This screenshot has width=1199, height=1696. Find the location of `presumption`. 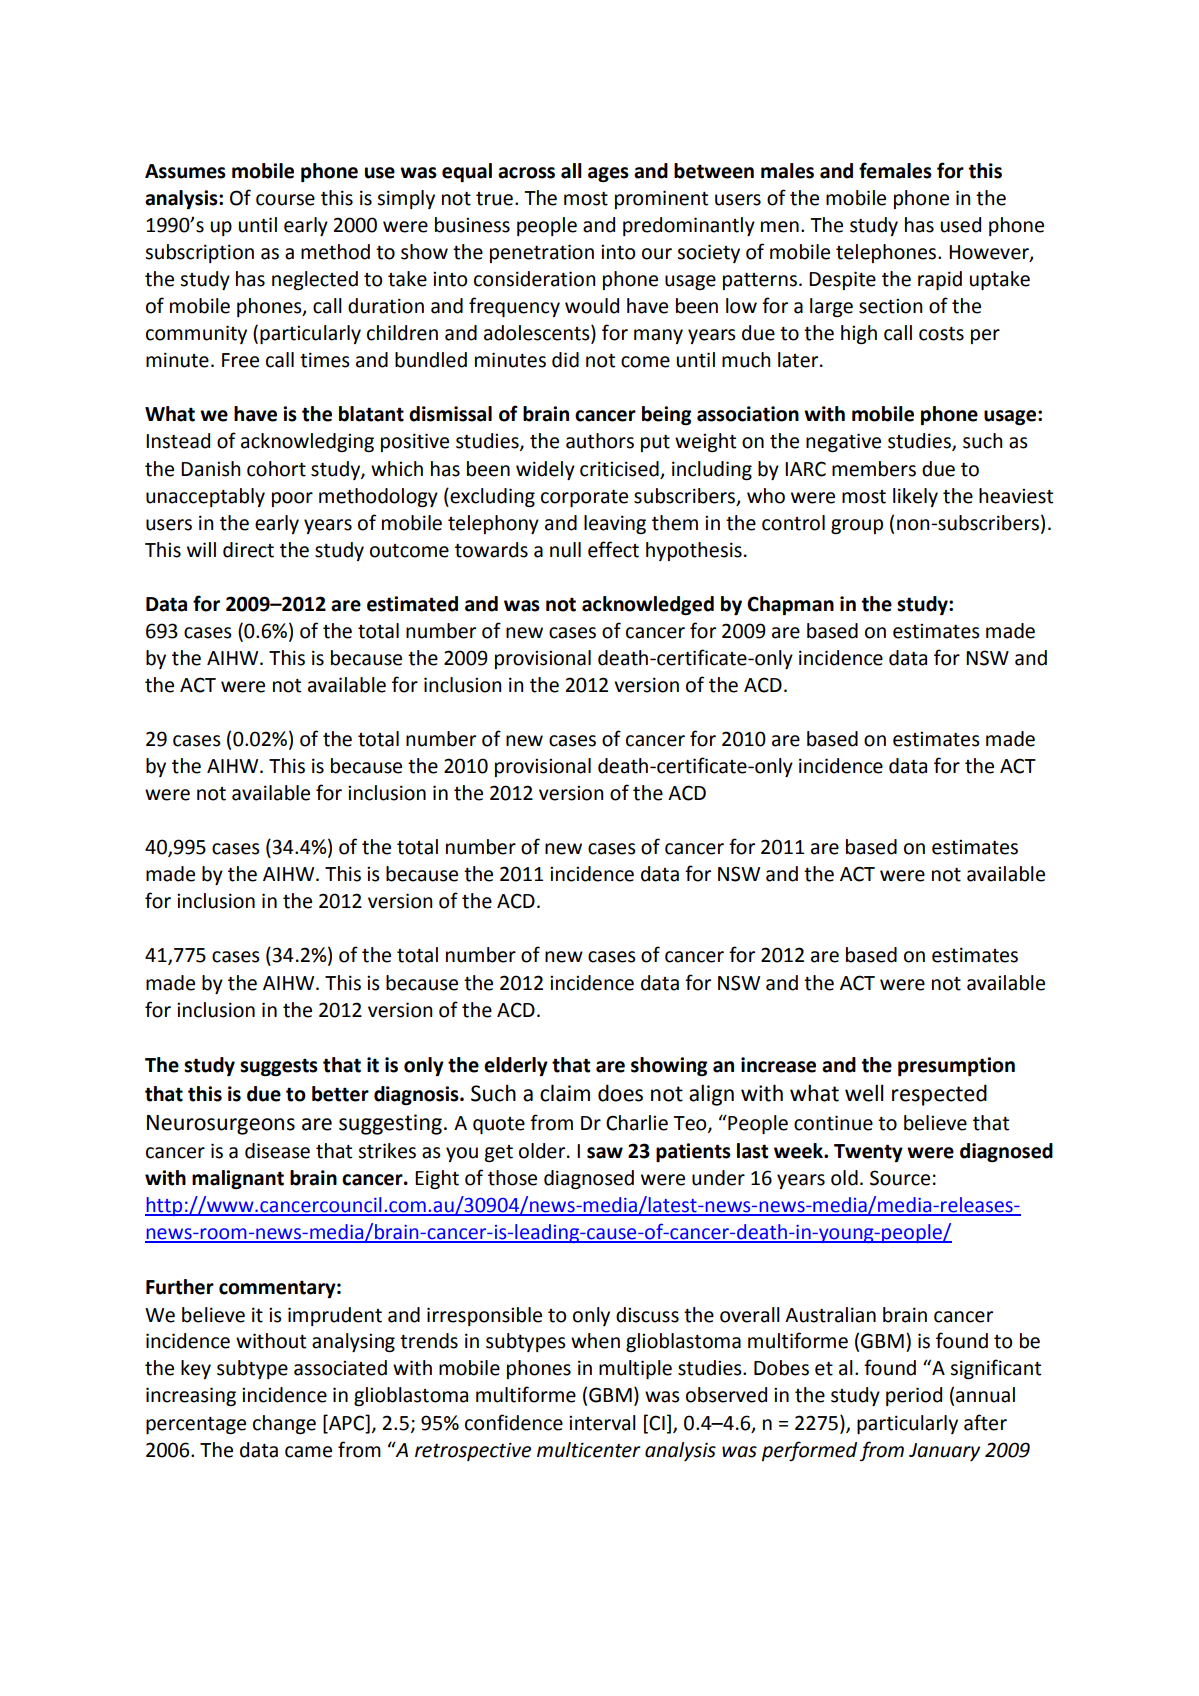

presumption is located at coordinates (956, 1066).
